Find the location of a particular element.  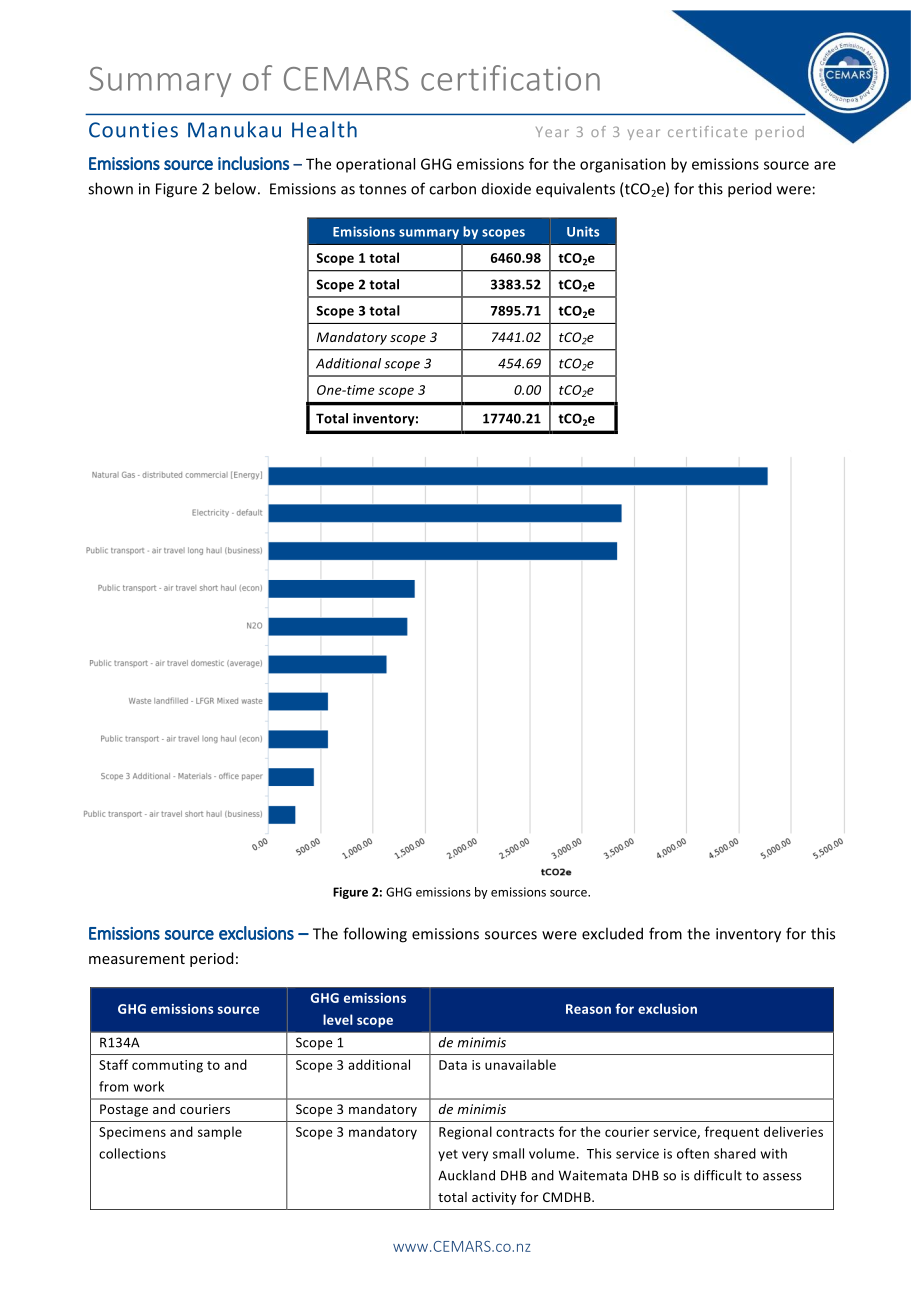

following is located at coordinates (375, 935).
